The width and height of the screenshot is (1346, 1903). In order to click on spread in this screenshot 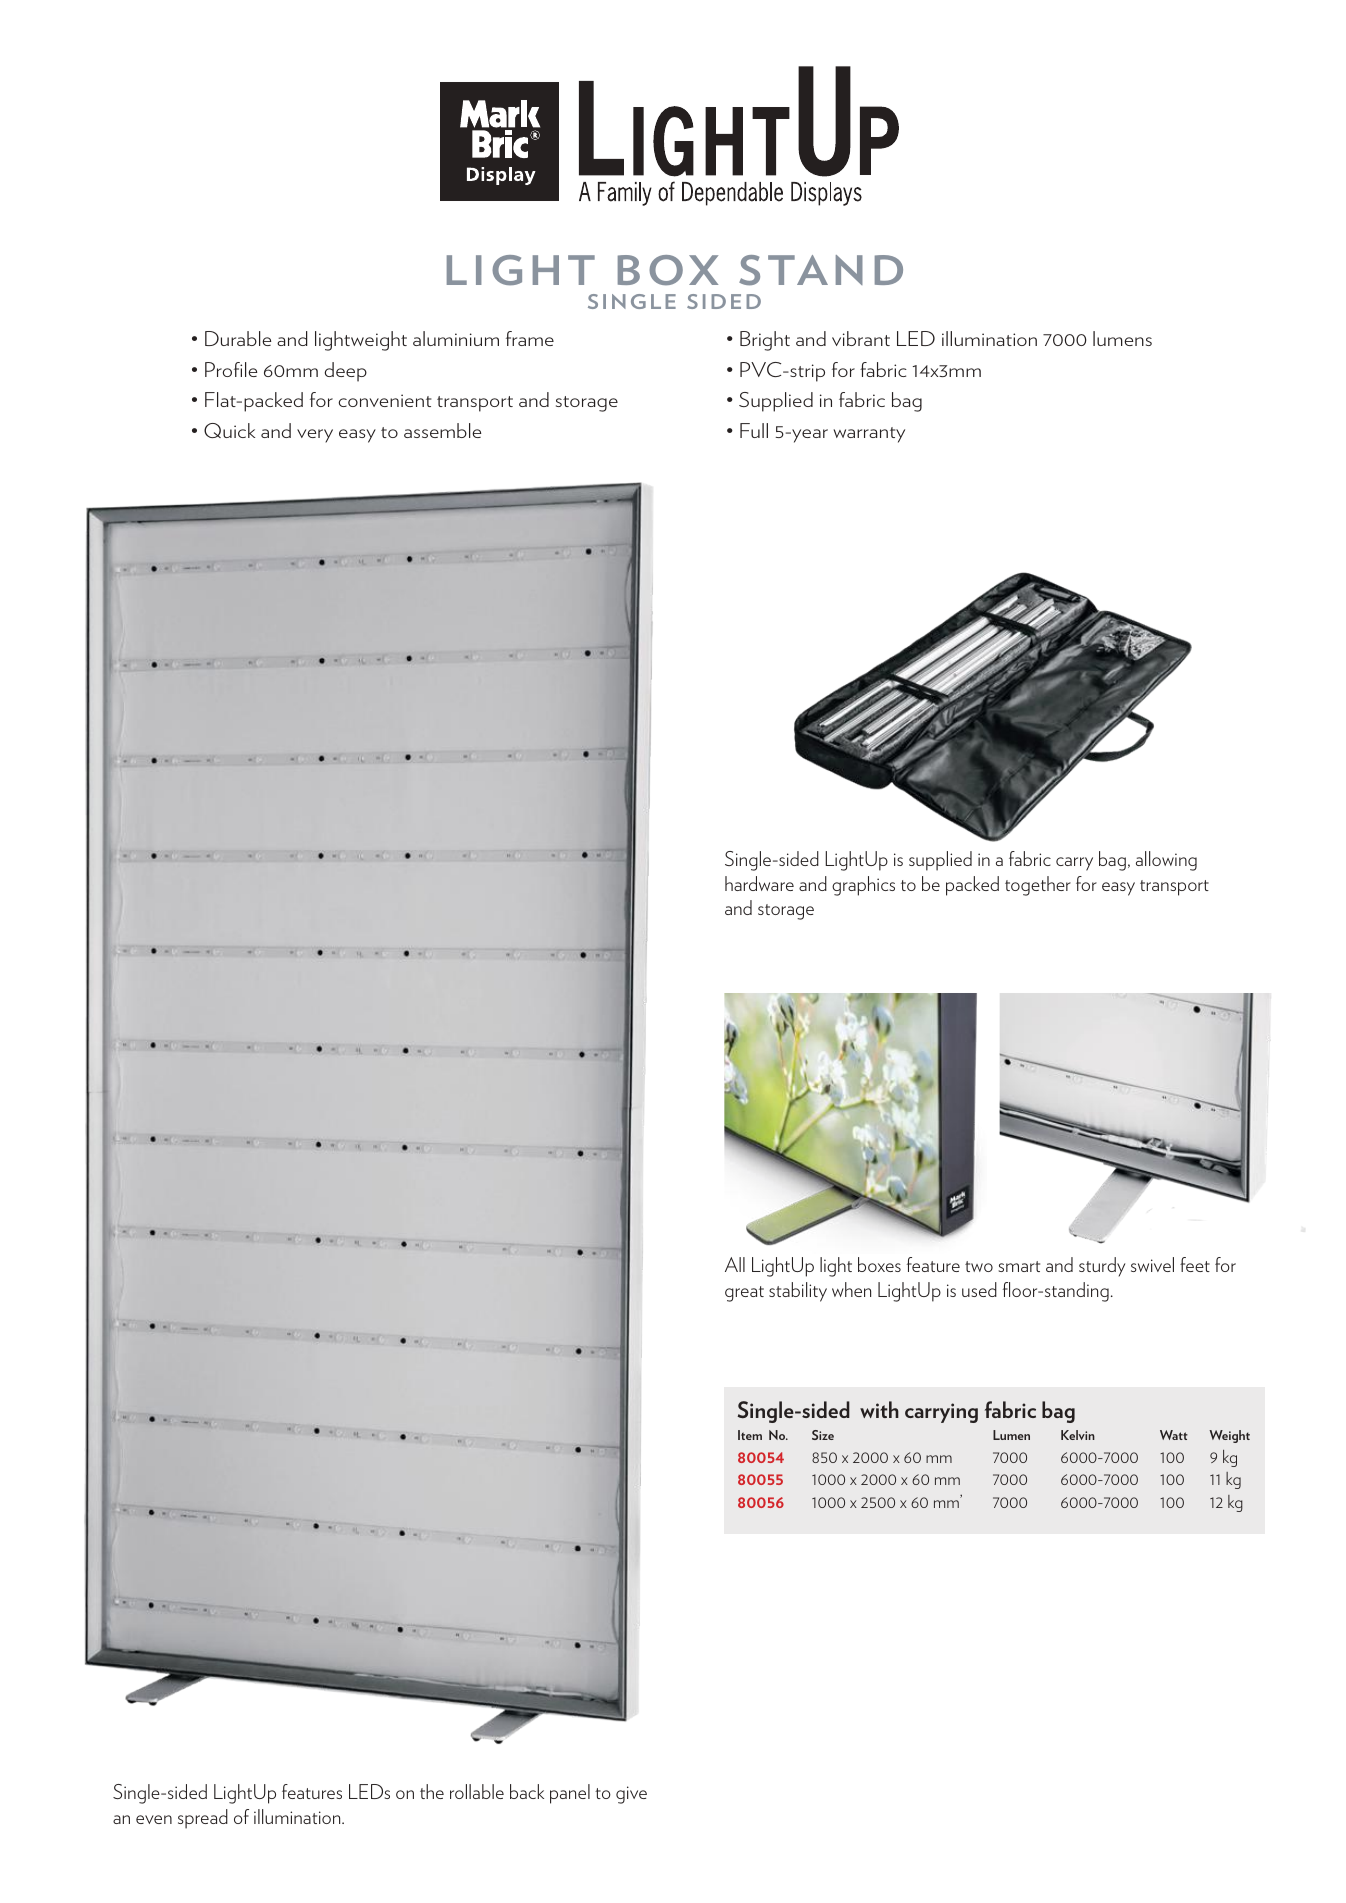, I will do `click(203, 1819)`.
